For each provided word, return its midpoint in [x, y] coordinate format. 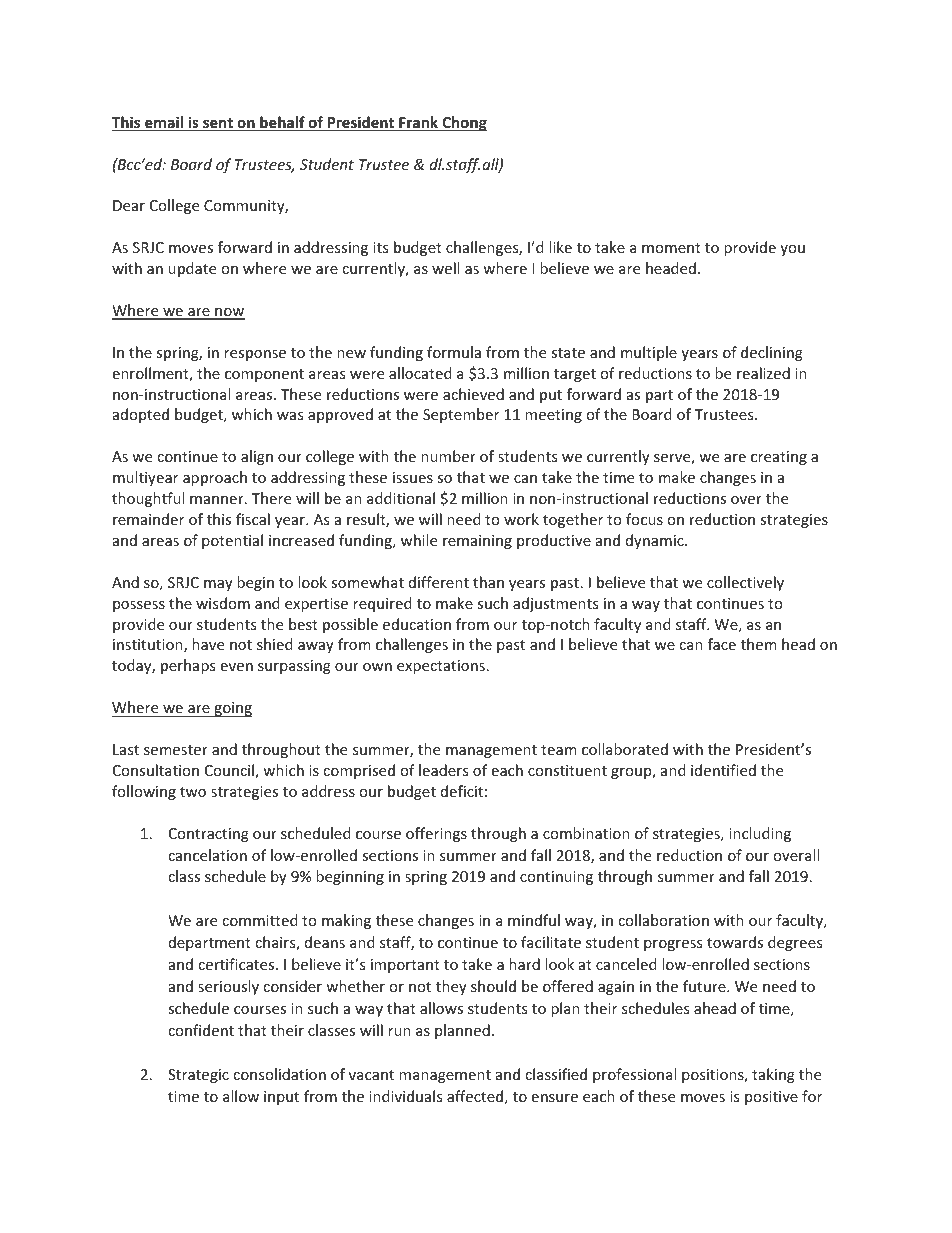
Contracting [209, 835]
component [264, 375]
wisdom [223, 603]
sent [218, 124]
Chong [463, 123]
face [722, 644]
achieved [473, 394]
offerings [436, 834]
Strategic [198, 1076]
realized [763, 373]
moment [671, 248]
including [760, 834]
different [439, 582]
